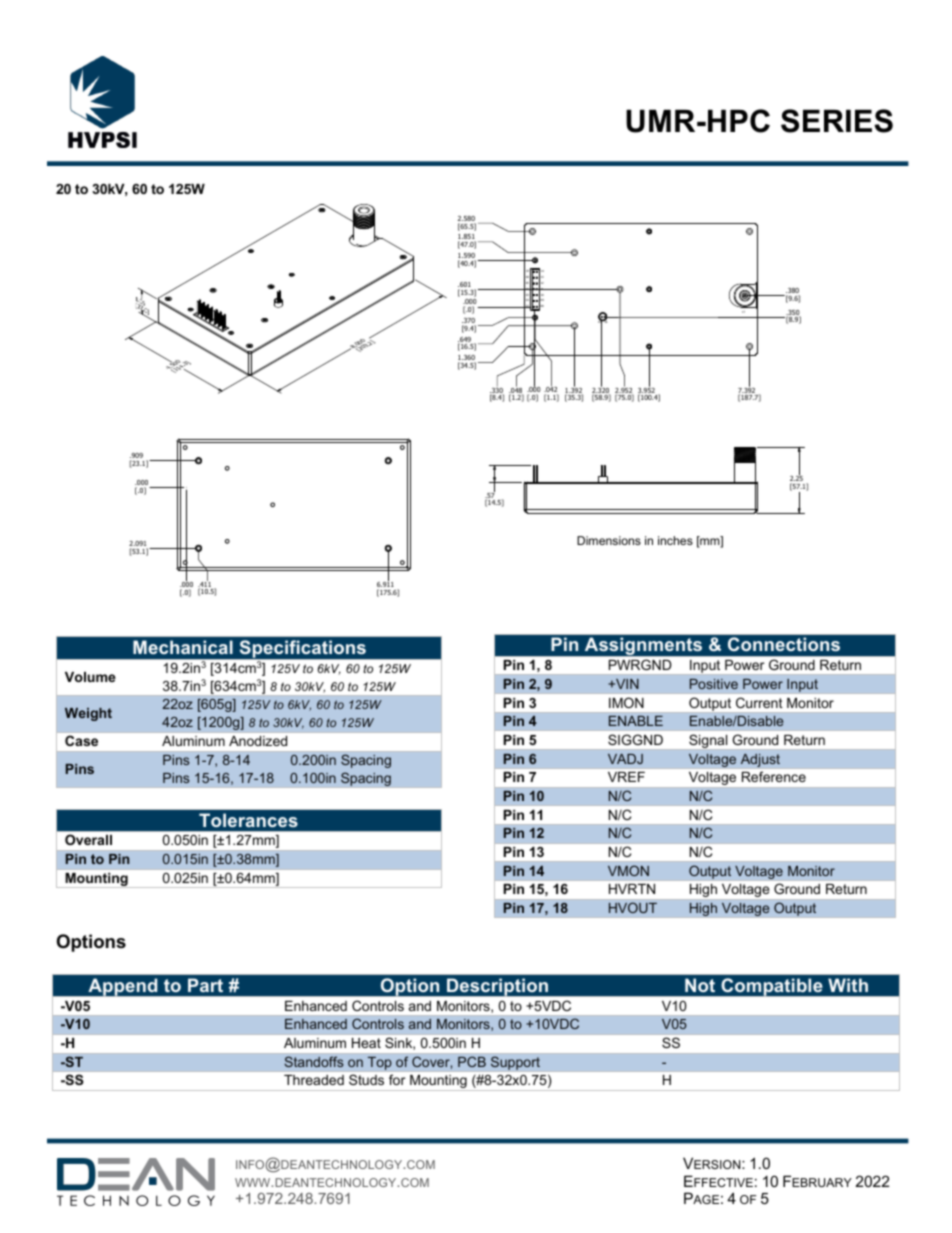 This document has width=952, height=1233. Describe the element at coordinates (708, 741) in the document. I see `Signal` at that location.
